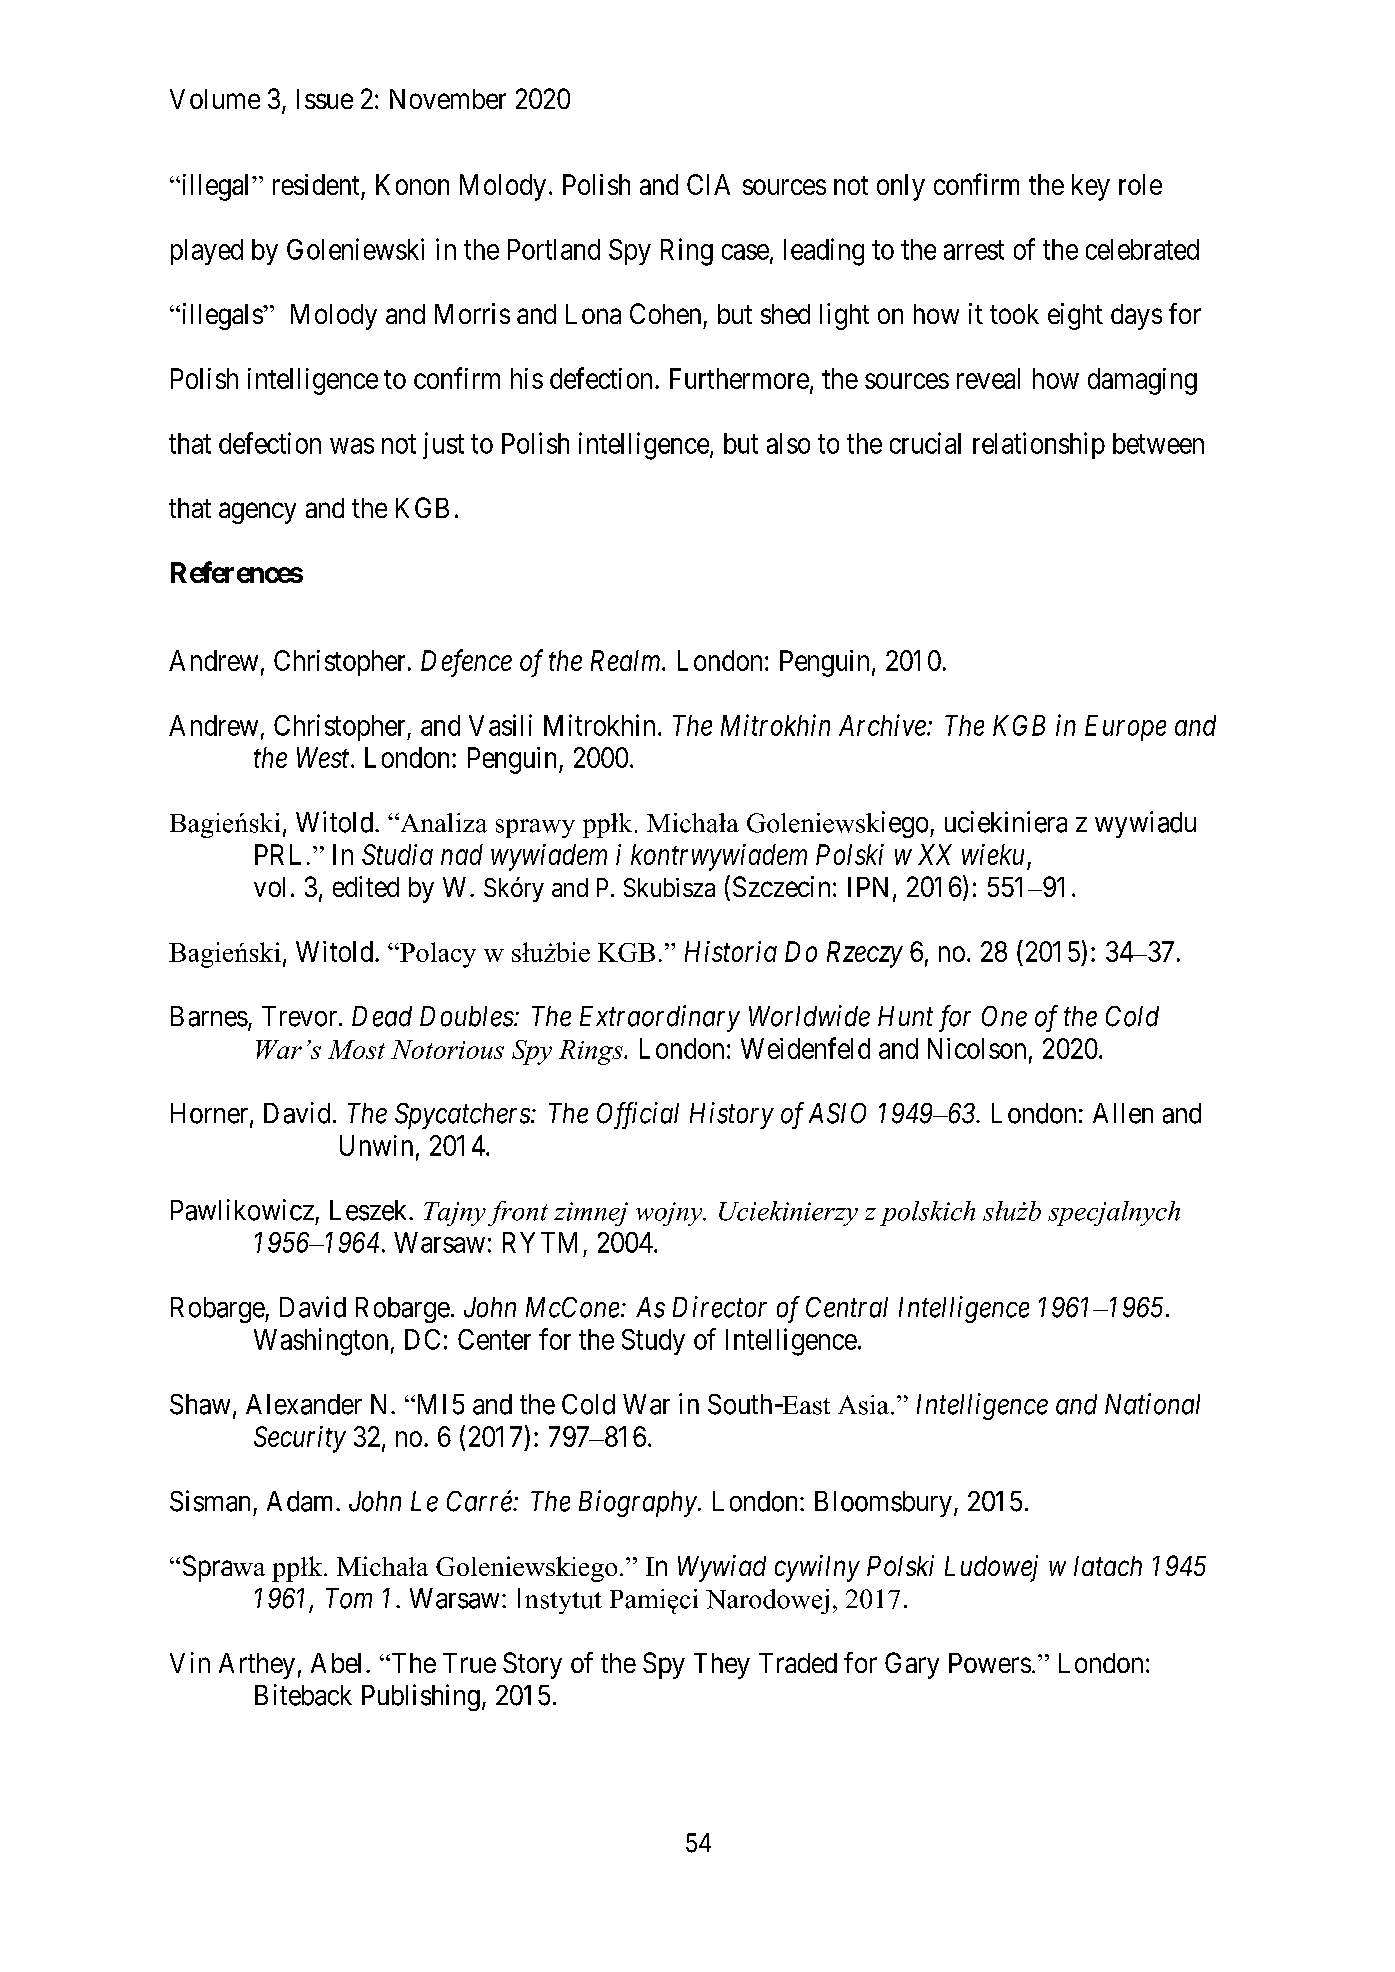 Image resolution: width=1395 pixels, height=1972 pixels. What do you see at coordinates (1091, 187) in the image?
I see `key` at bounding box center [1091, 187].
